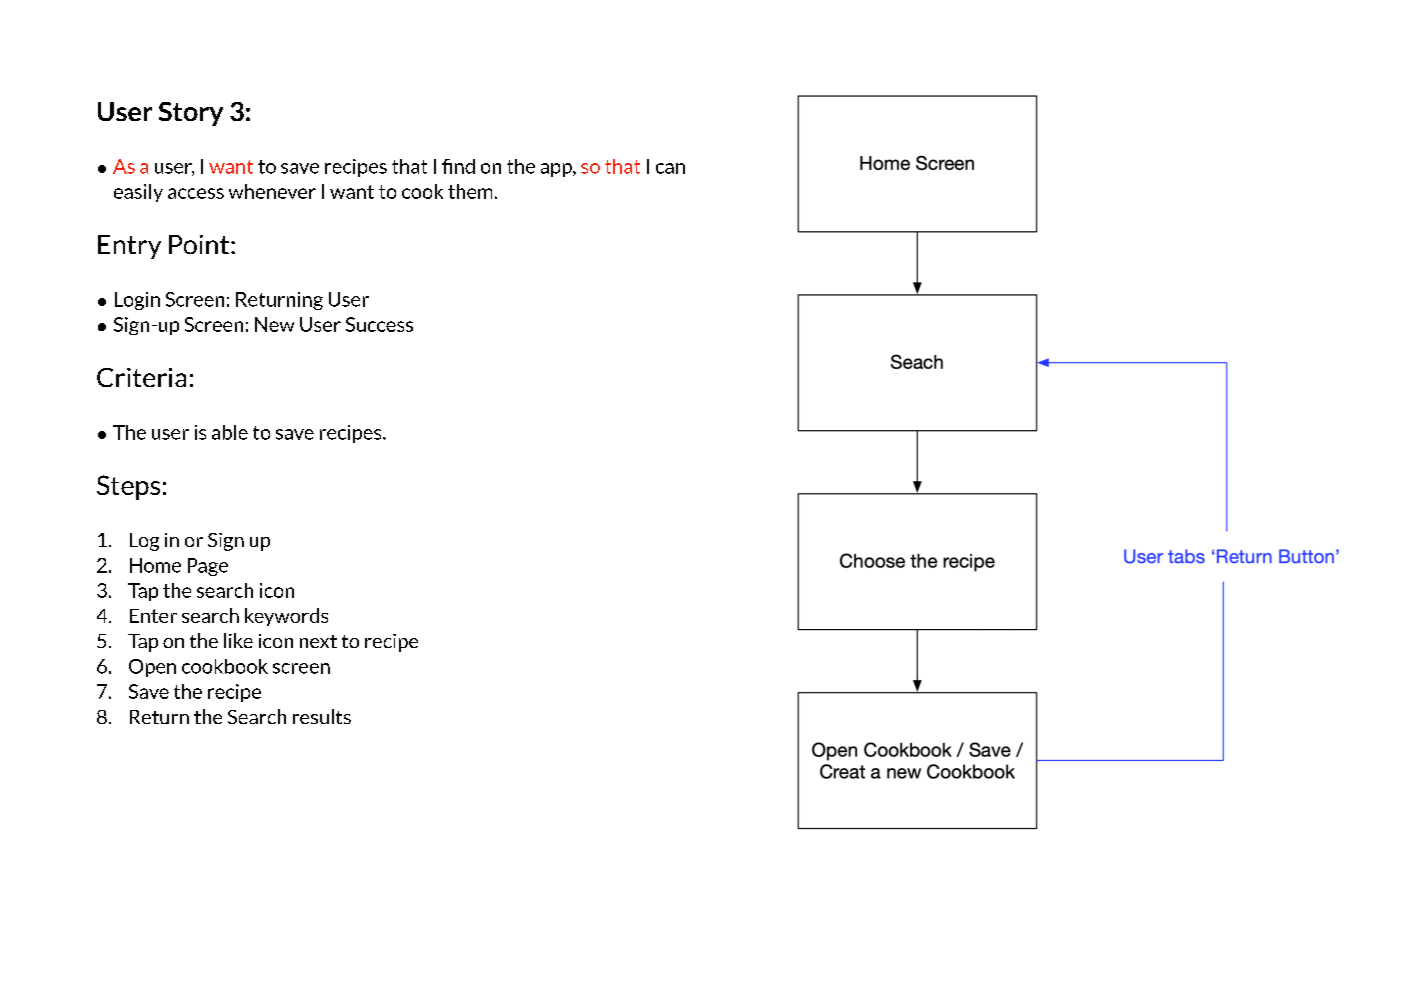 Image resolution: width=1419 pixels, height=1002 pixels. I want to click on Success, so click(379, 324).
